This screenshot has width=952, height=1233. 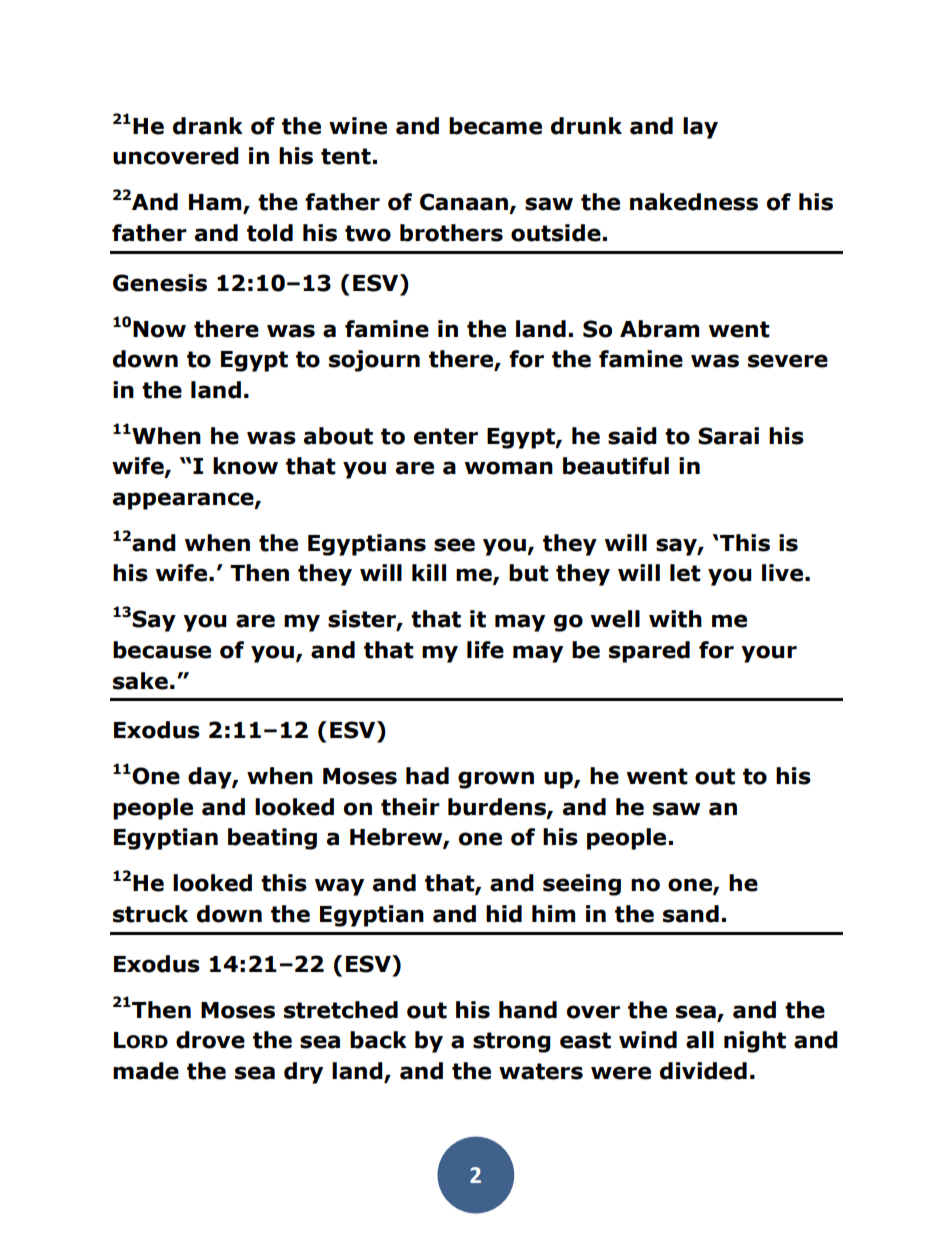 What do you see at coordinates (140, 681) in the screenshot?
I see `sake` at bounding box center [140, 681].
